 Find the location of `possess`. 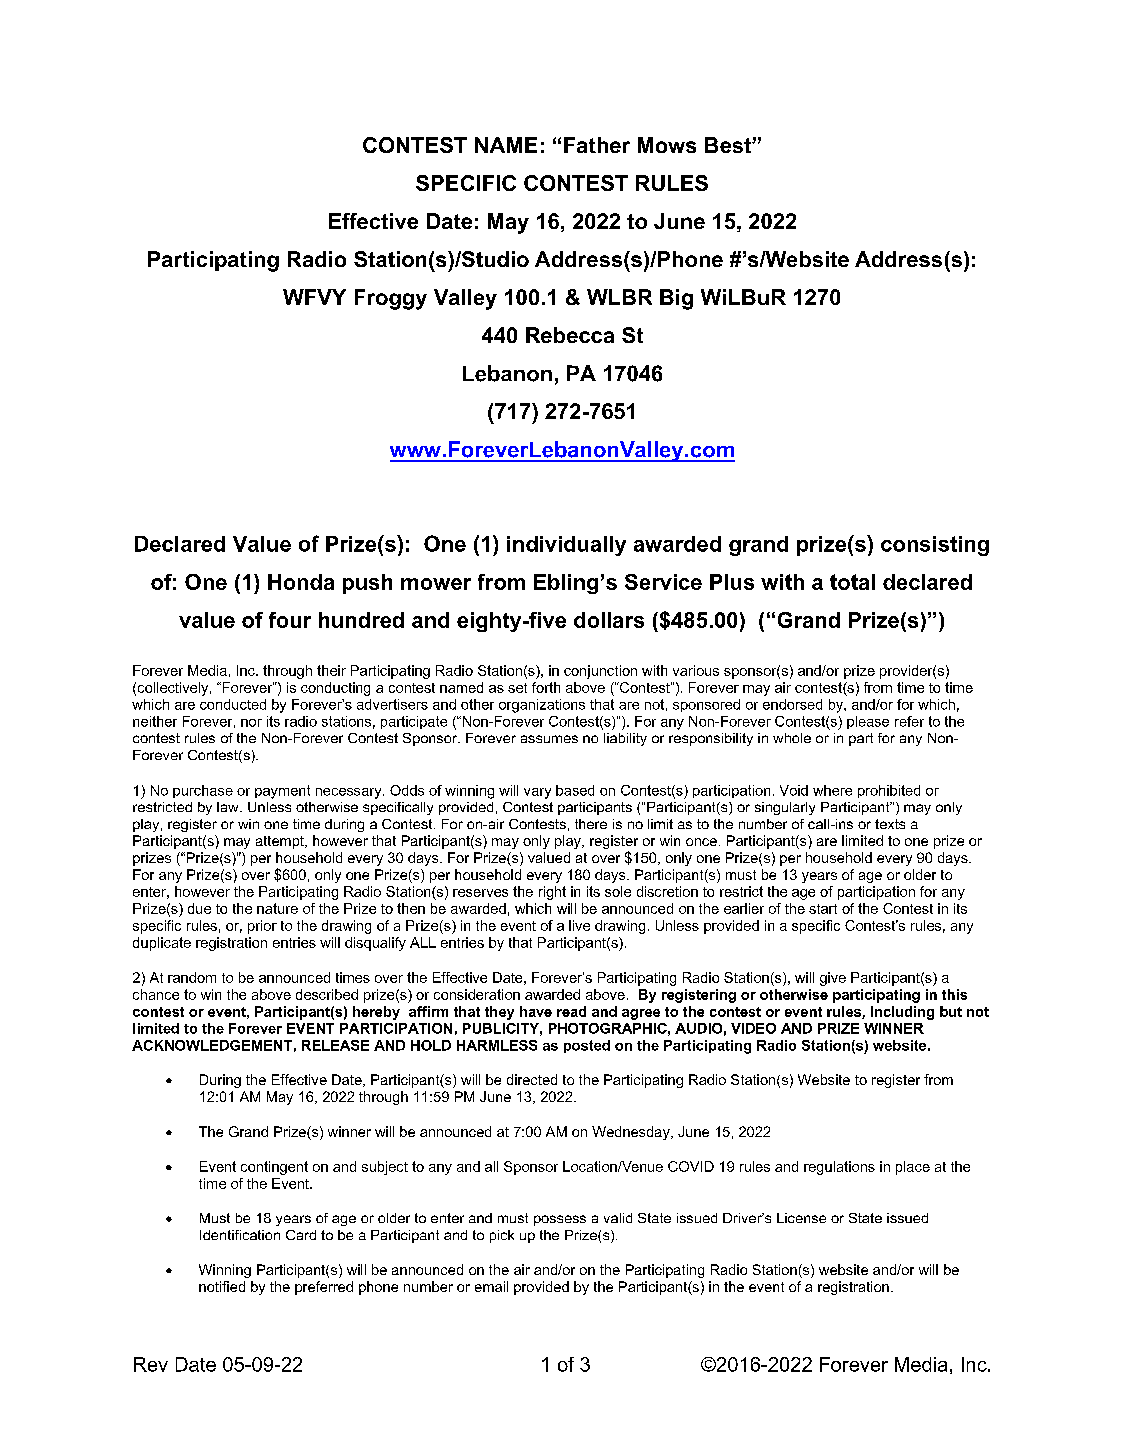

possess is located at coordinates (560, 1220).
